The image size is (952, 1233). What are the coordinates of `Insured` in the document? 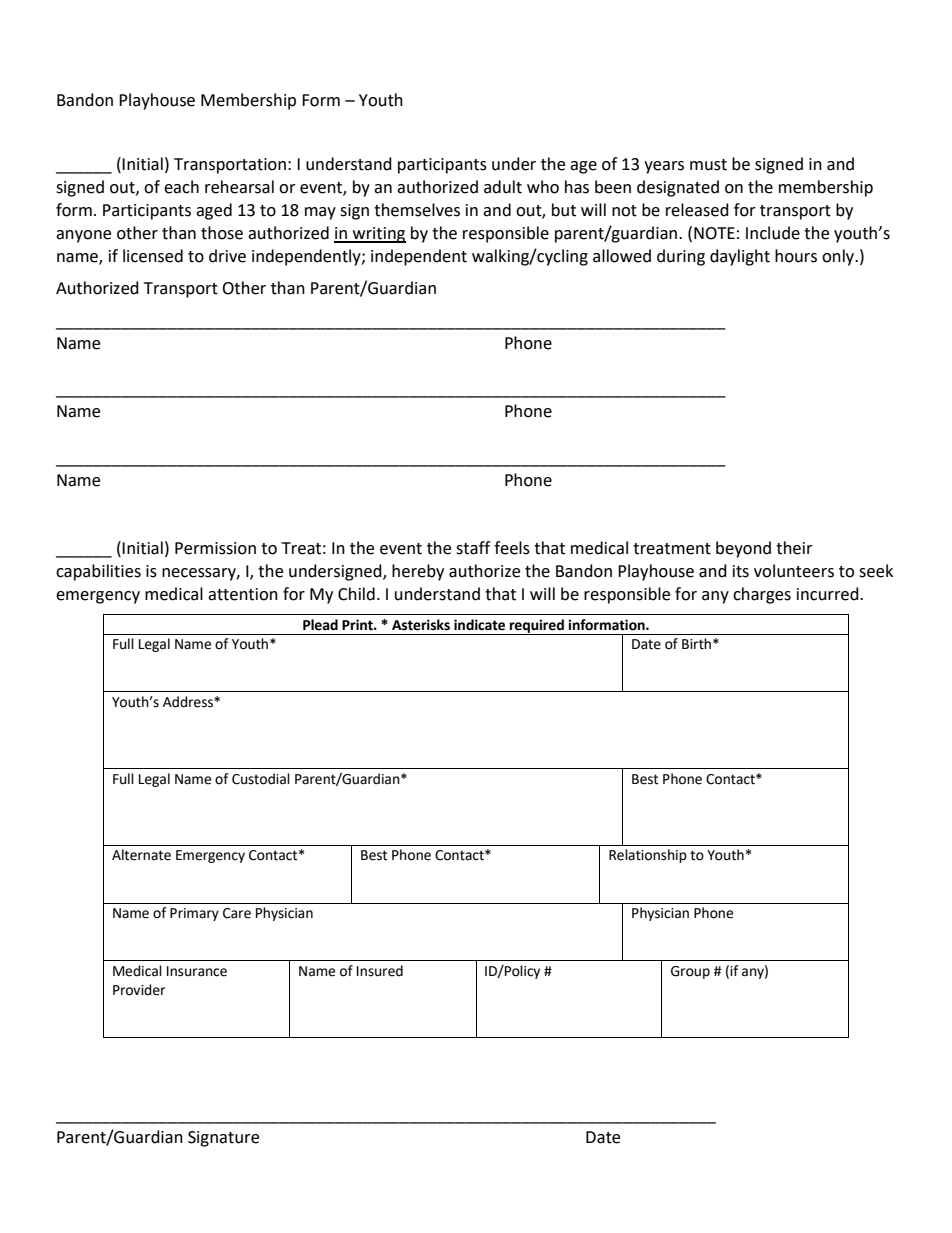 It's located at (380, 971).
